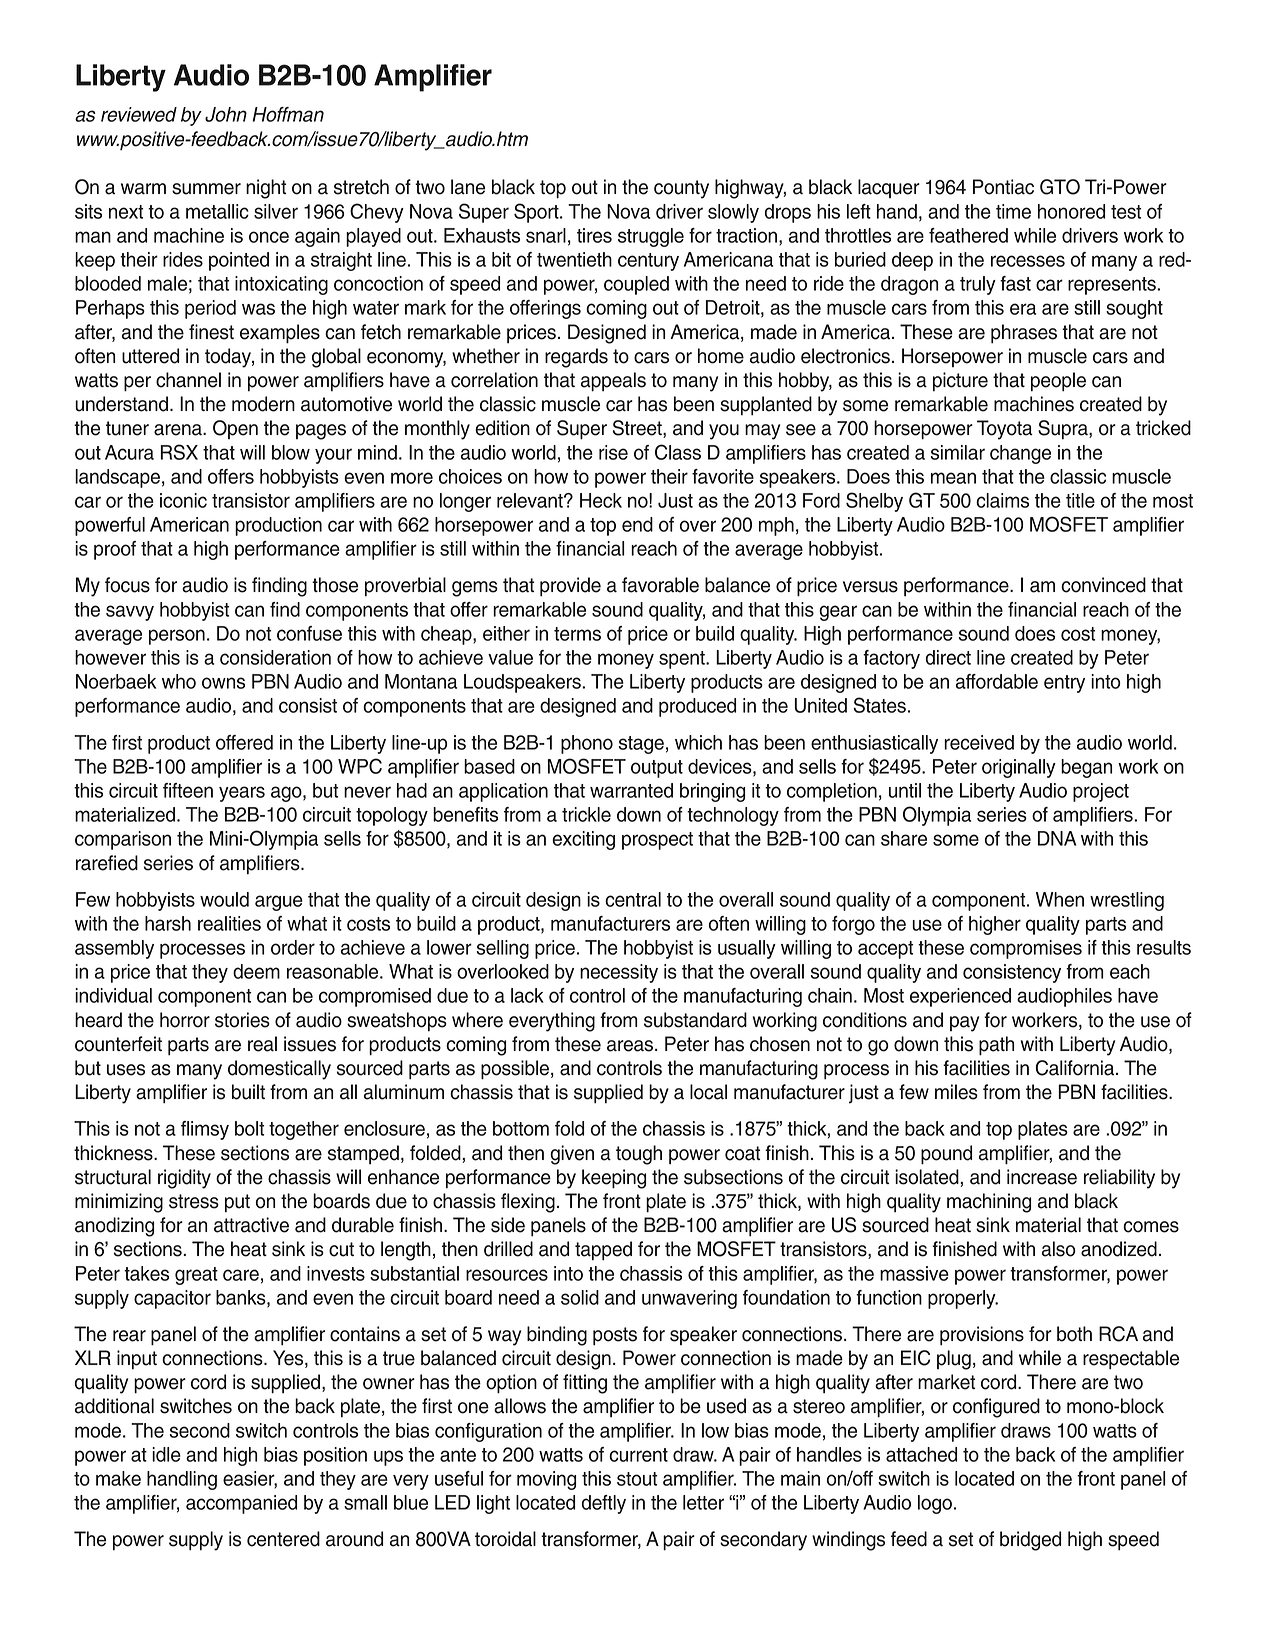 The width and height of the screenshot is (1267, 1640). I want to click on county, so click(681, 189).
